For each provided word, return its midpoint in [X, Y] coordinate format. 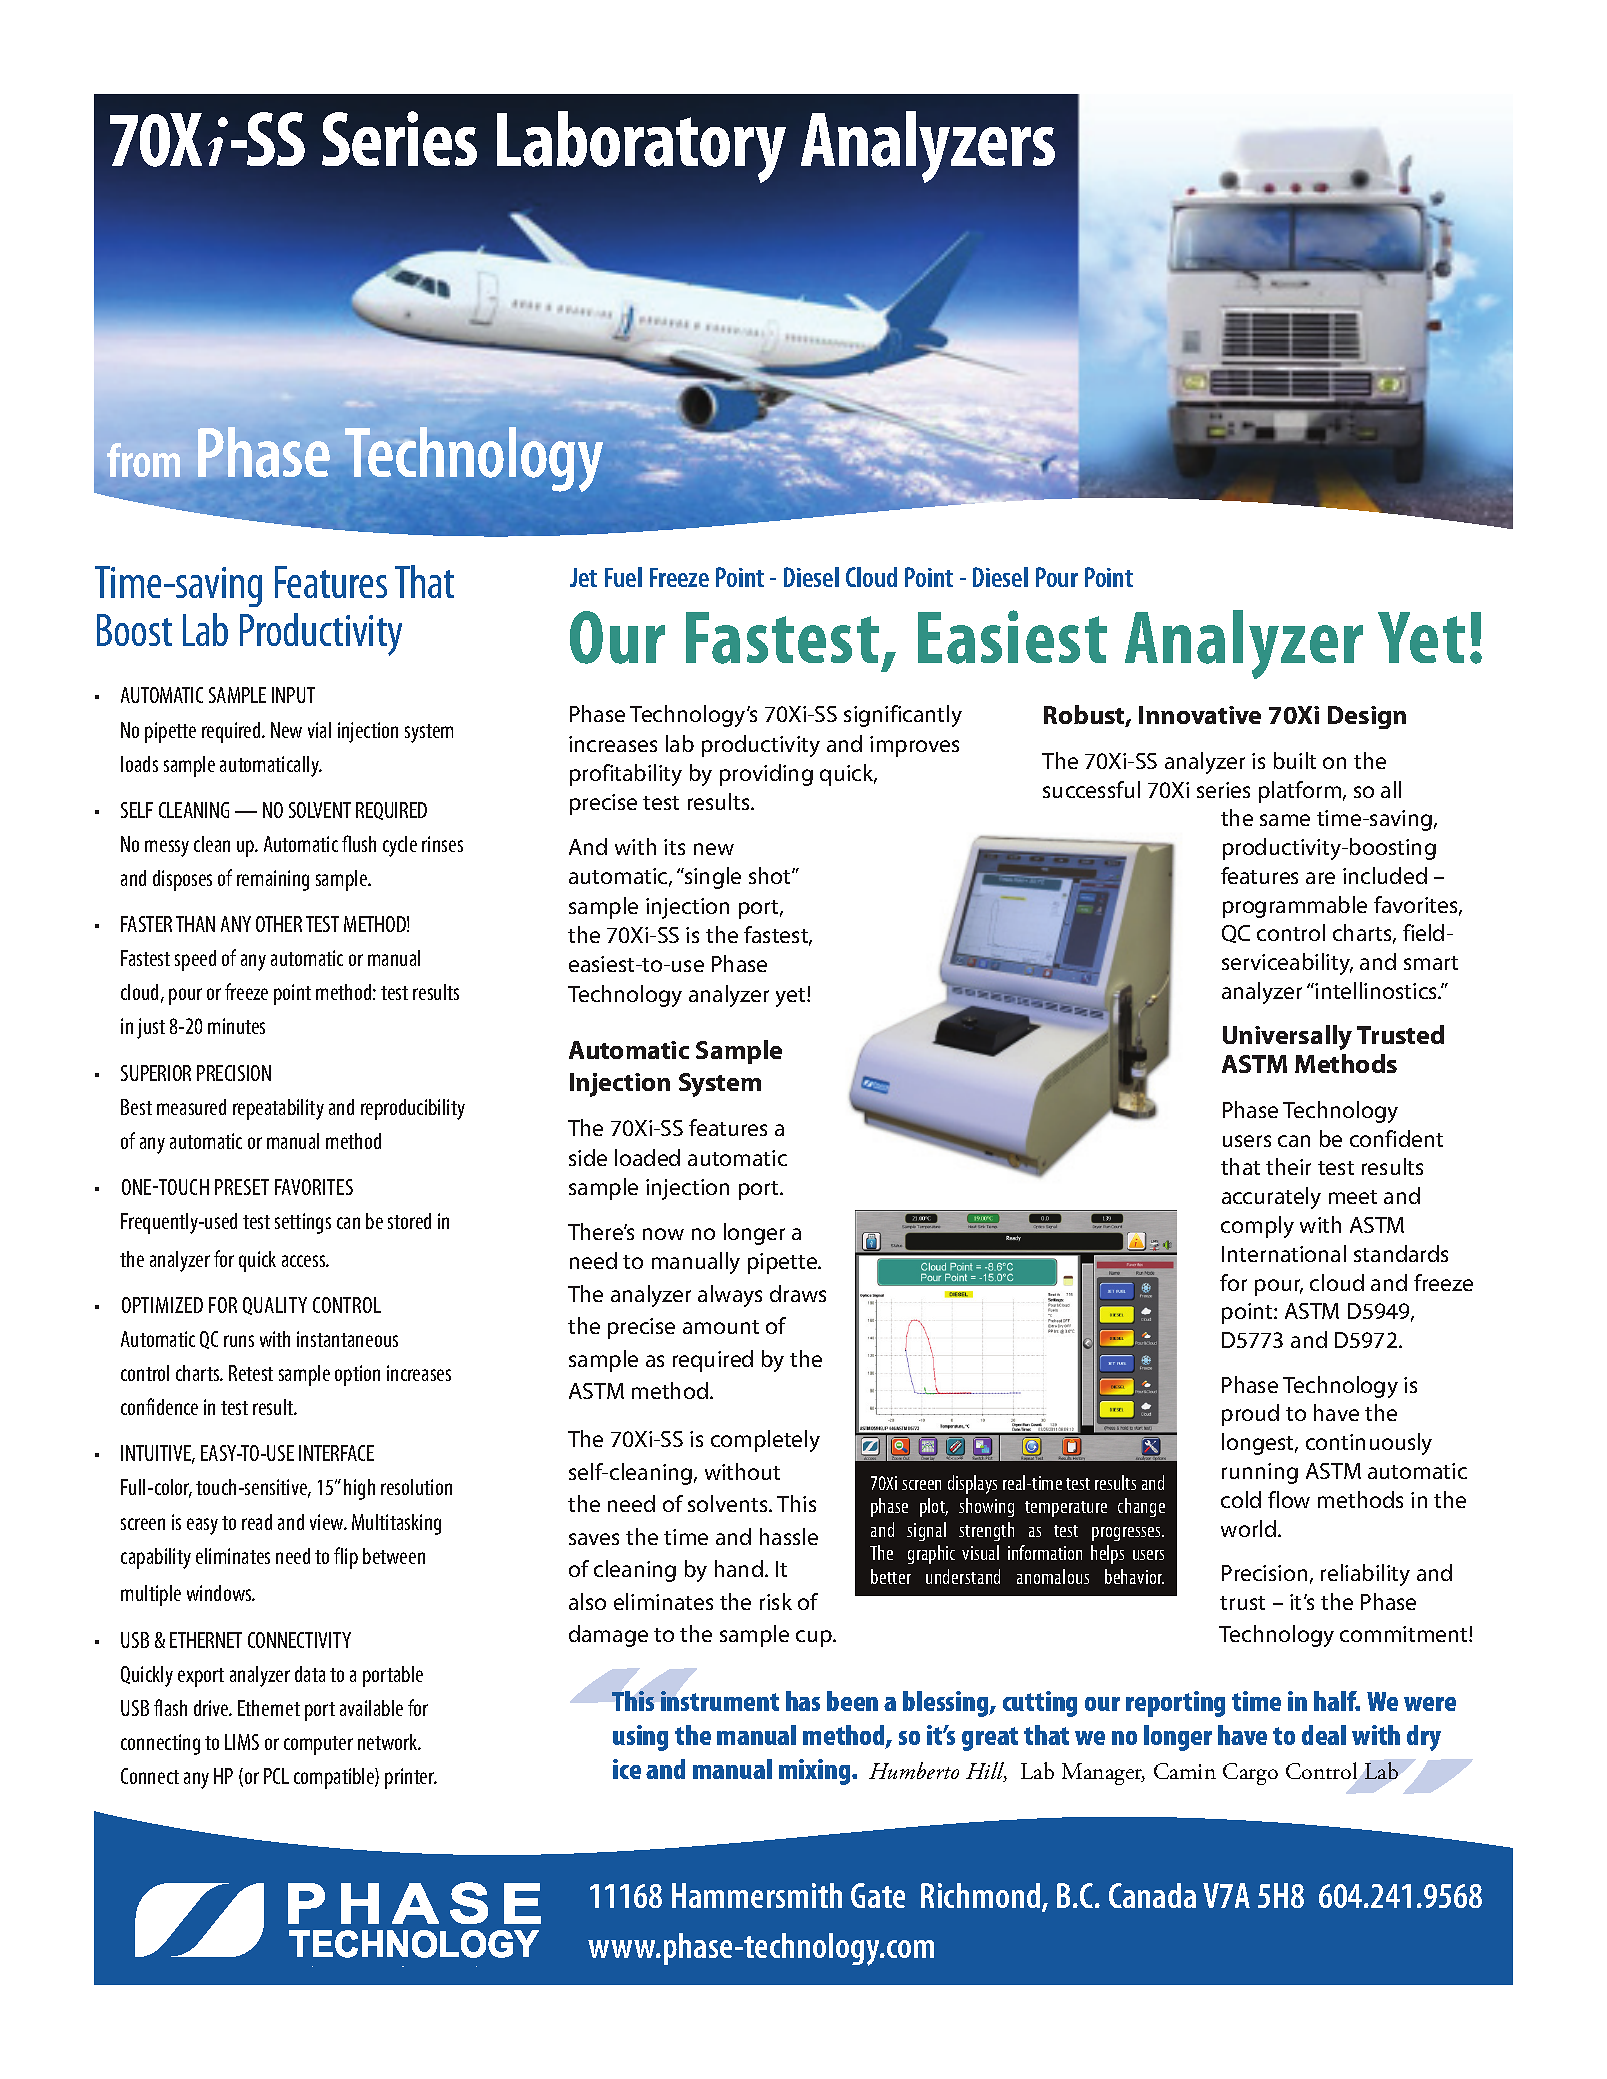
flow [1289, 1499]
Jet [583, 577]
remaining [273, 880]
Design [1367, 717]
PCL [276, 1776]
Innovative [1200, 715]
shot [771, 875]
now [663, 1234]
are [1320, 878]
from [143, 460]
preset [242, 1187]
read [257, 1522]
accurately [1271, 1198]
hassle [789, 1536]
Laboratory [641, 147]
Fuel [623, 577]
